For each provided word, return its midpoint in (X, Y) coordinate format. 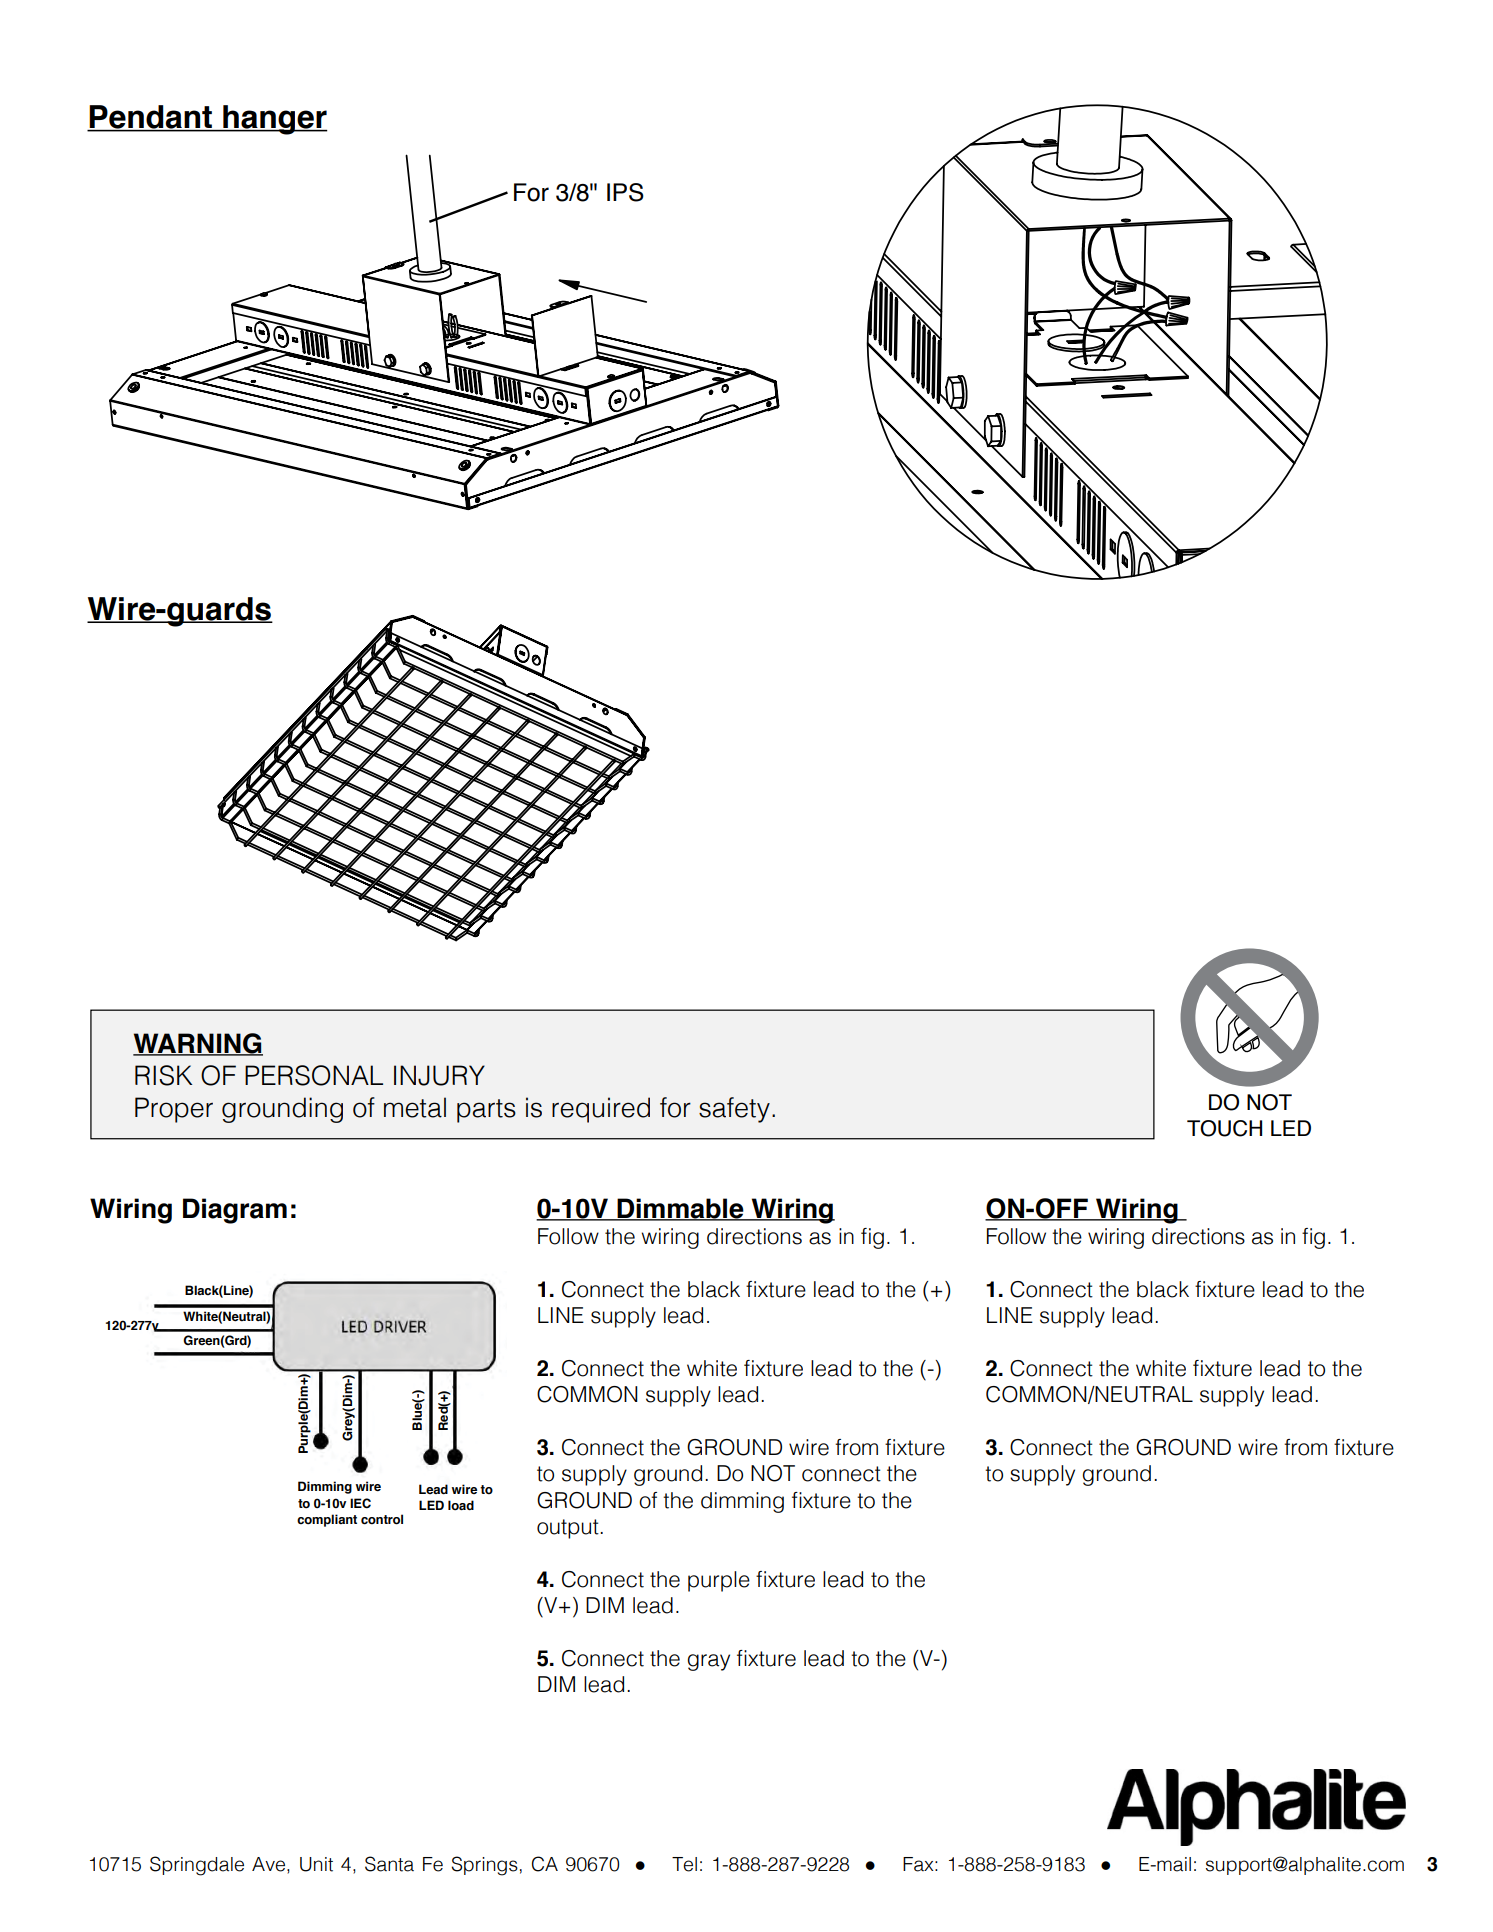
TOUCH (1224, 1128)
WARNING (198, 1044)
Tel (684, 1864)
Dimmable (680, 1209)
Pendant (151, 118)
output (569, 1529)
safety (734, 1110)
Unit (316, 1864)
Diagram (235, 1211)
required (601, 1110)
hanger (274, 120)
